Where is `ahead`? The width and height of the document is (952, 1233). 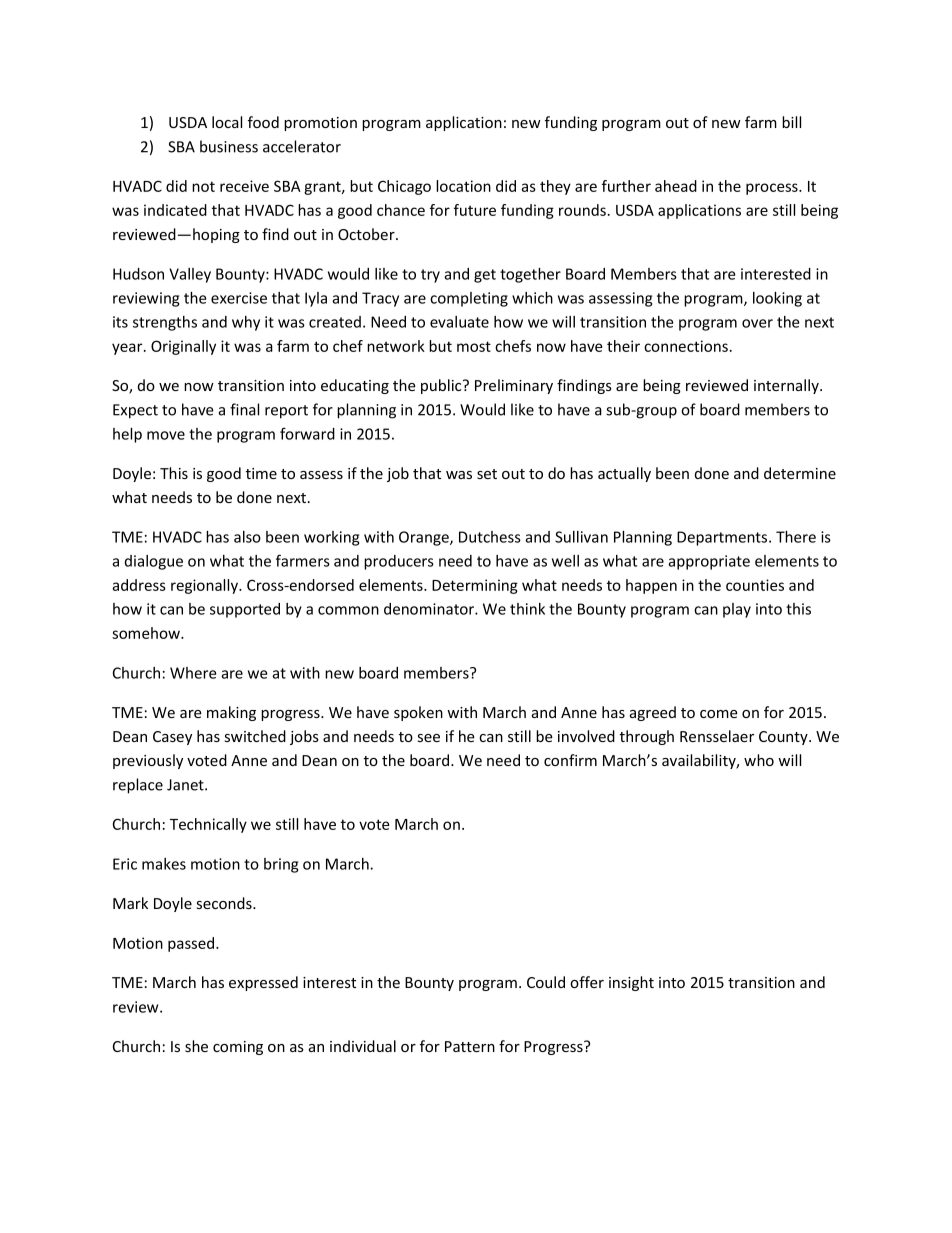
ahead is located at coordinates (676, 186).
